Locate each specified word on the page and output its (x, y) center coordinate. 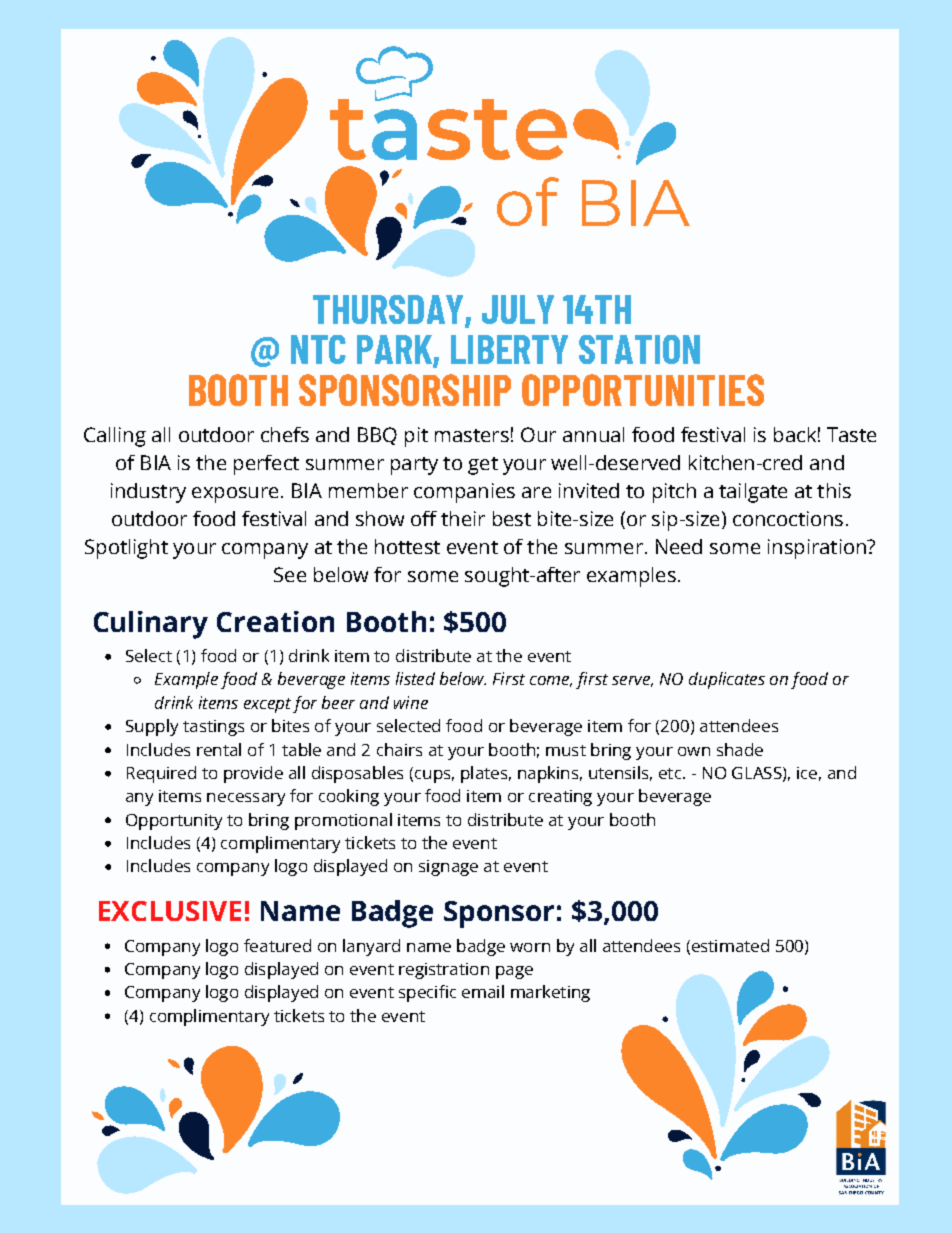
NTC (318, 349)
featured (277, 945)
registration (444, 971)
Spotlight (126, 549)
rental (219, 749)
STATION (639, 349)
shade (740, 749)
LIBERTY (509, 349)
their (463, 518)
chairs (399, 749)
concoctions (788, 518)
